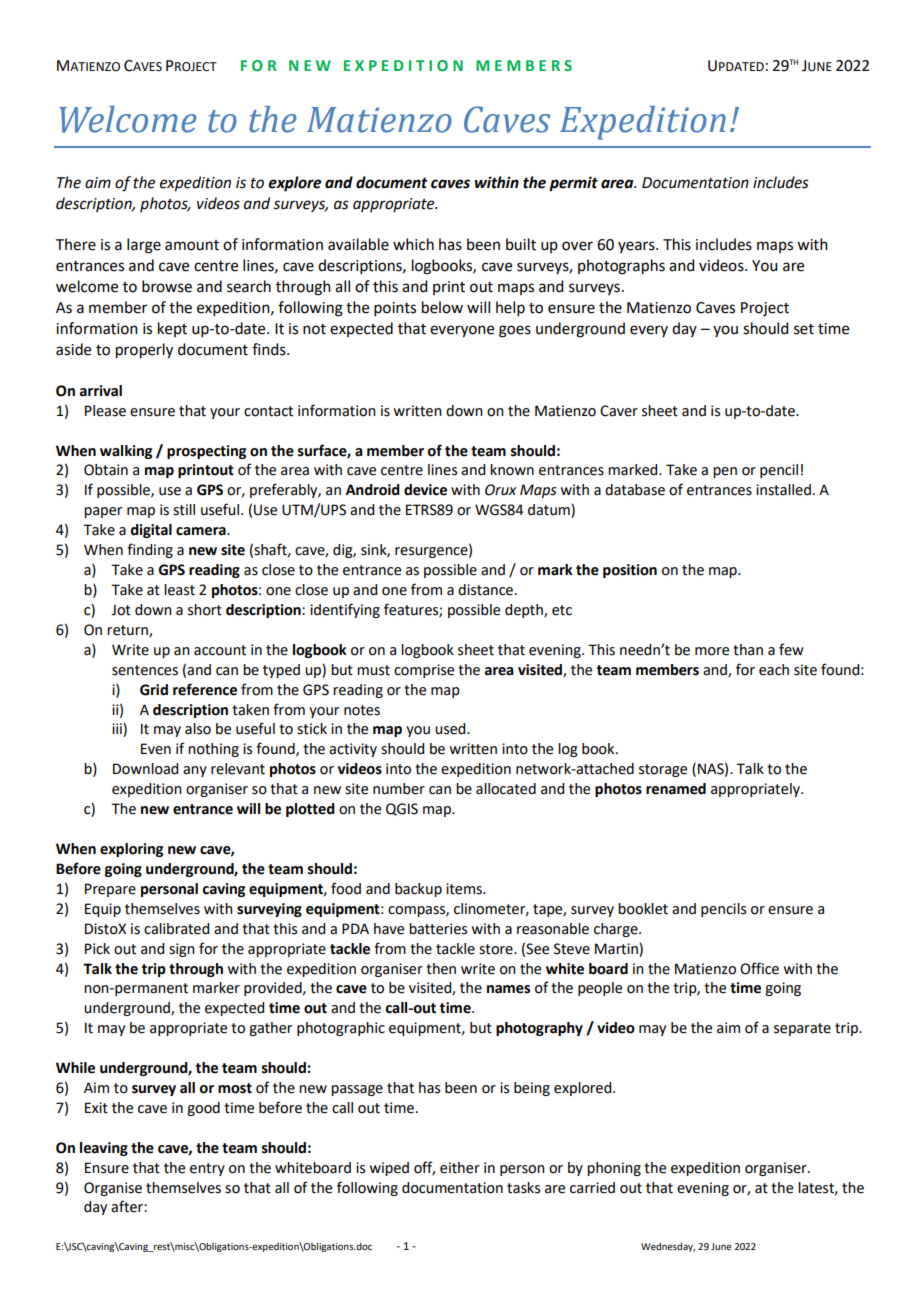 The image size is (924, 1308). I want to click on large, so click(144, 246).
